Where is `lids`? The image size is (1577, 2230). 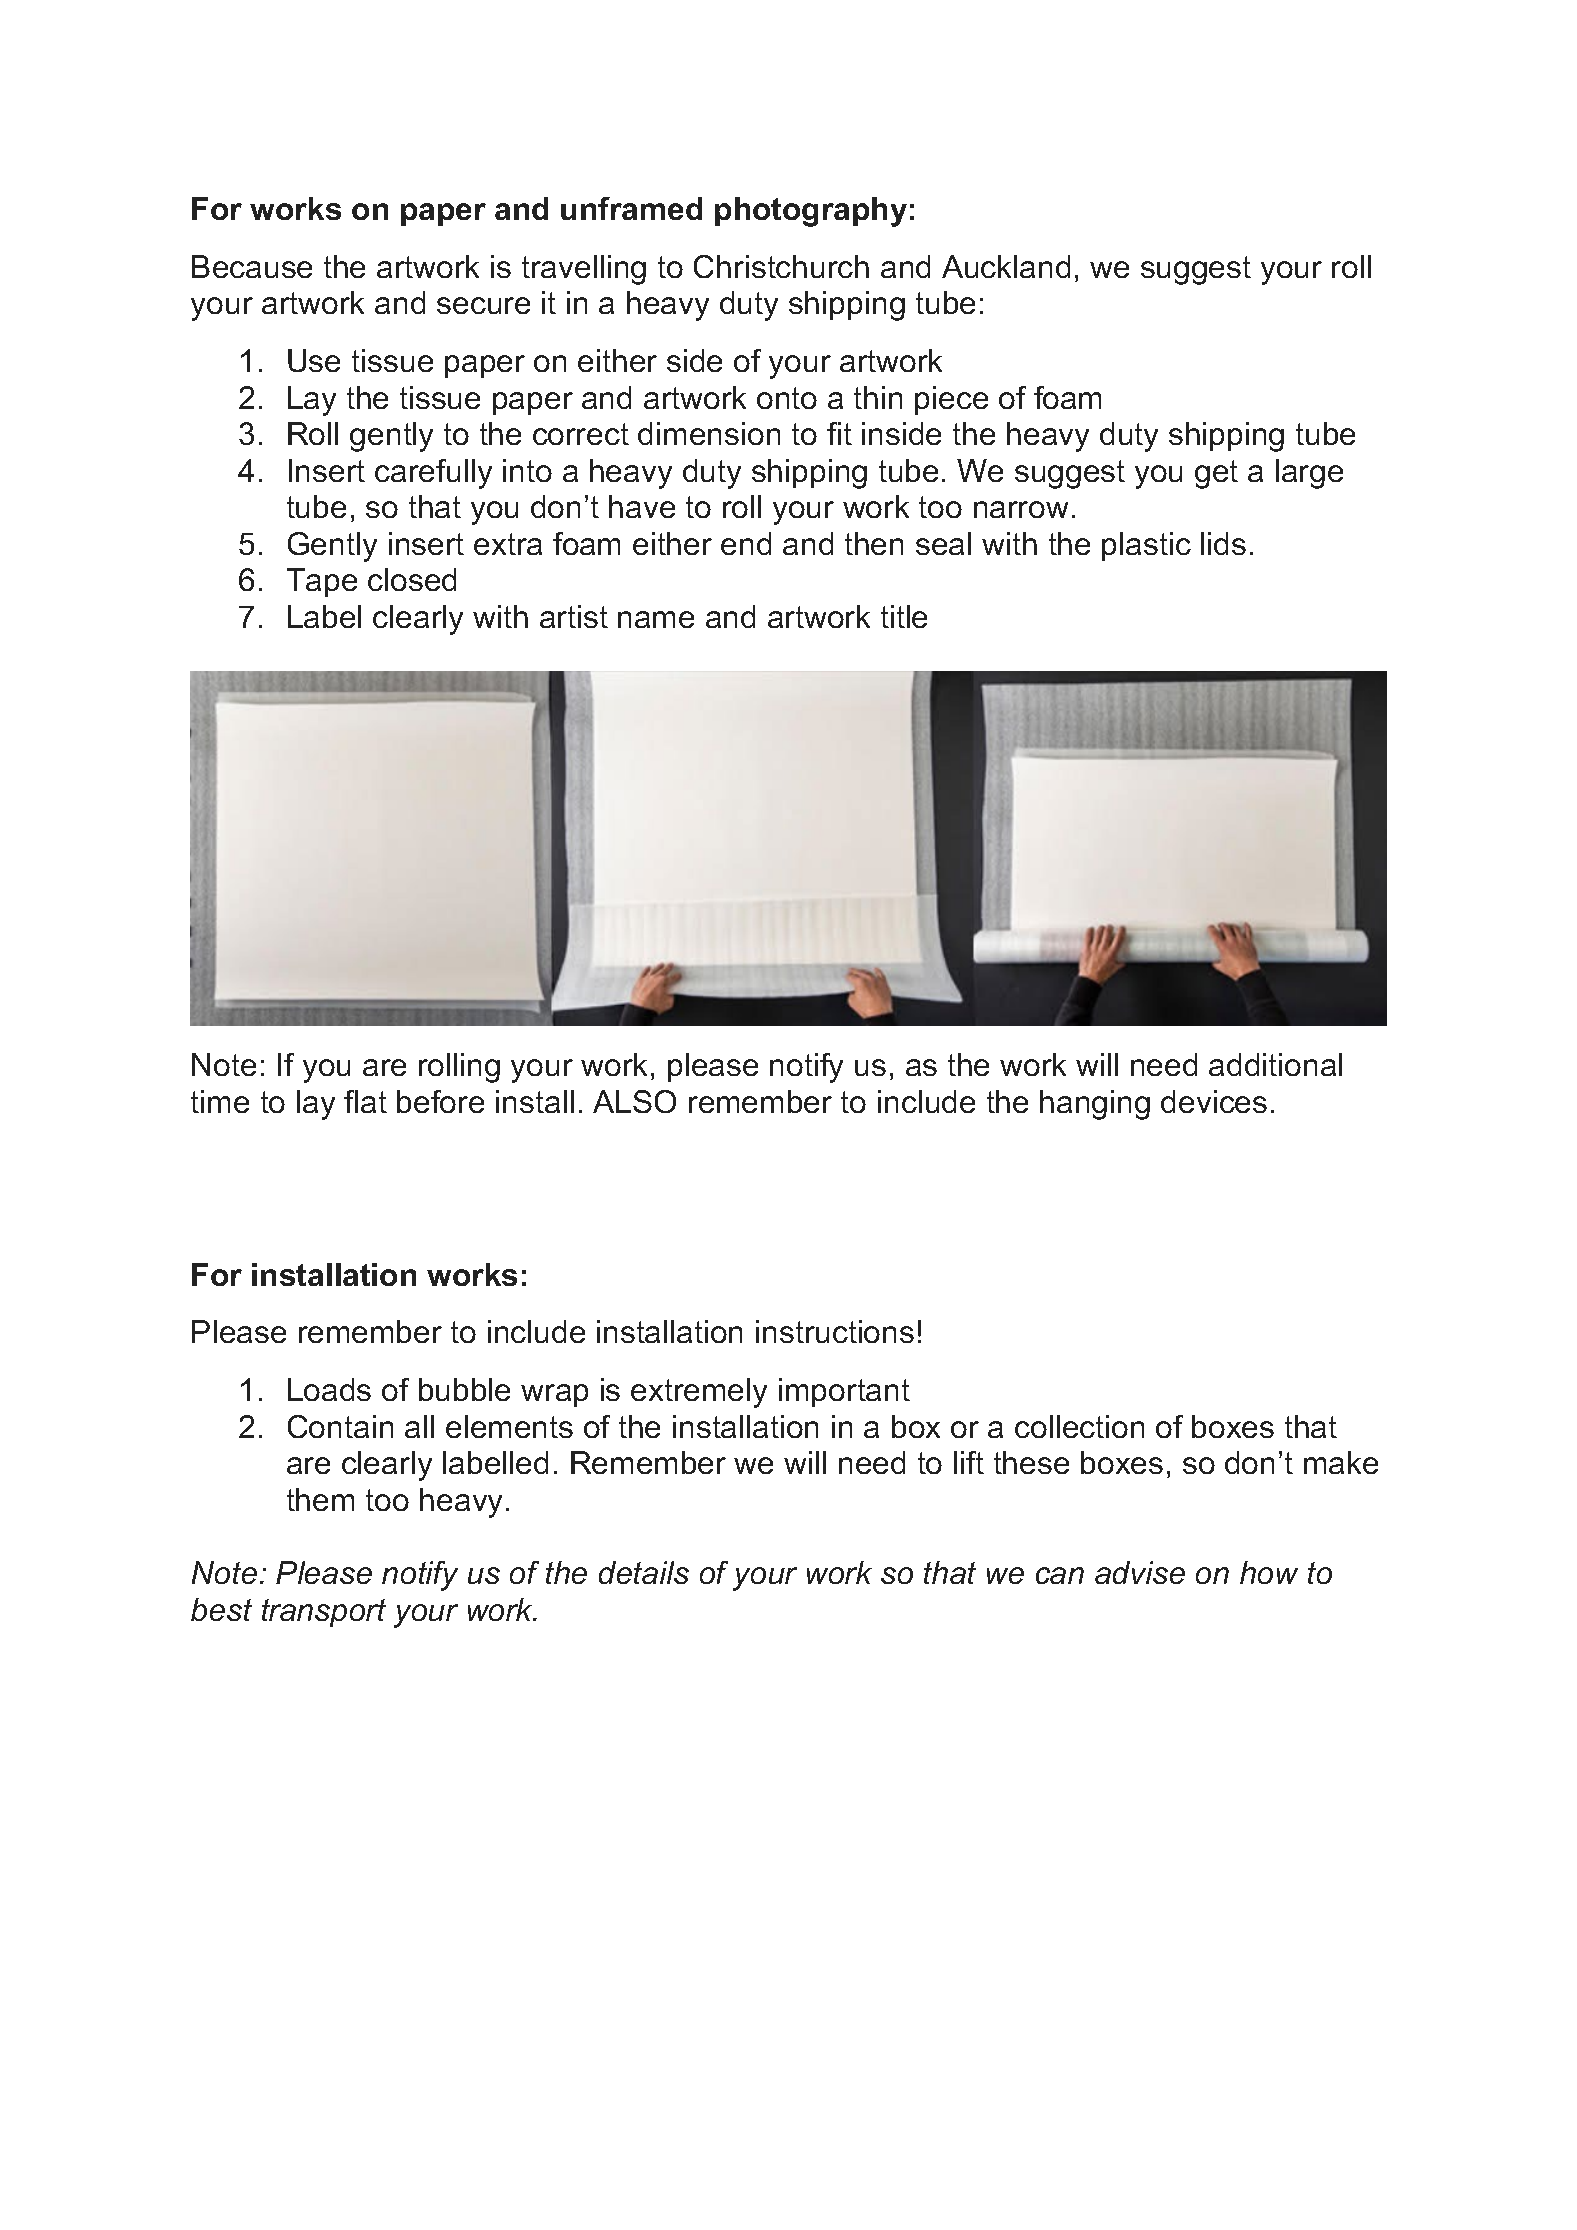
lids is located at coordinates (1223, 543).
